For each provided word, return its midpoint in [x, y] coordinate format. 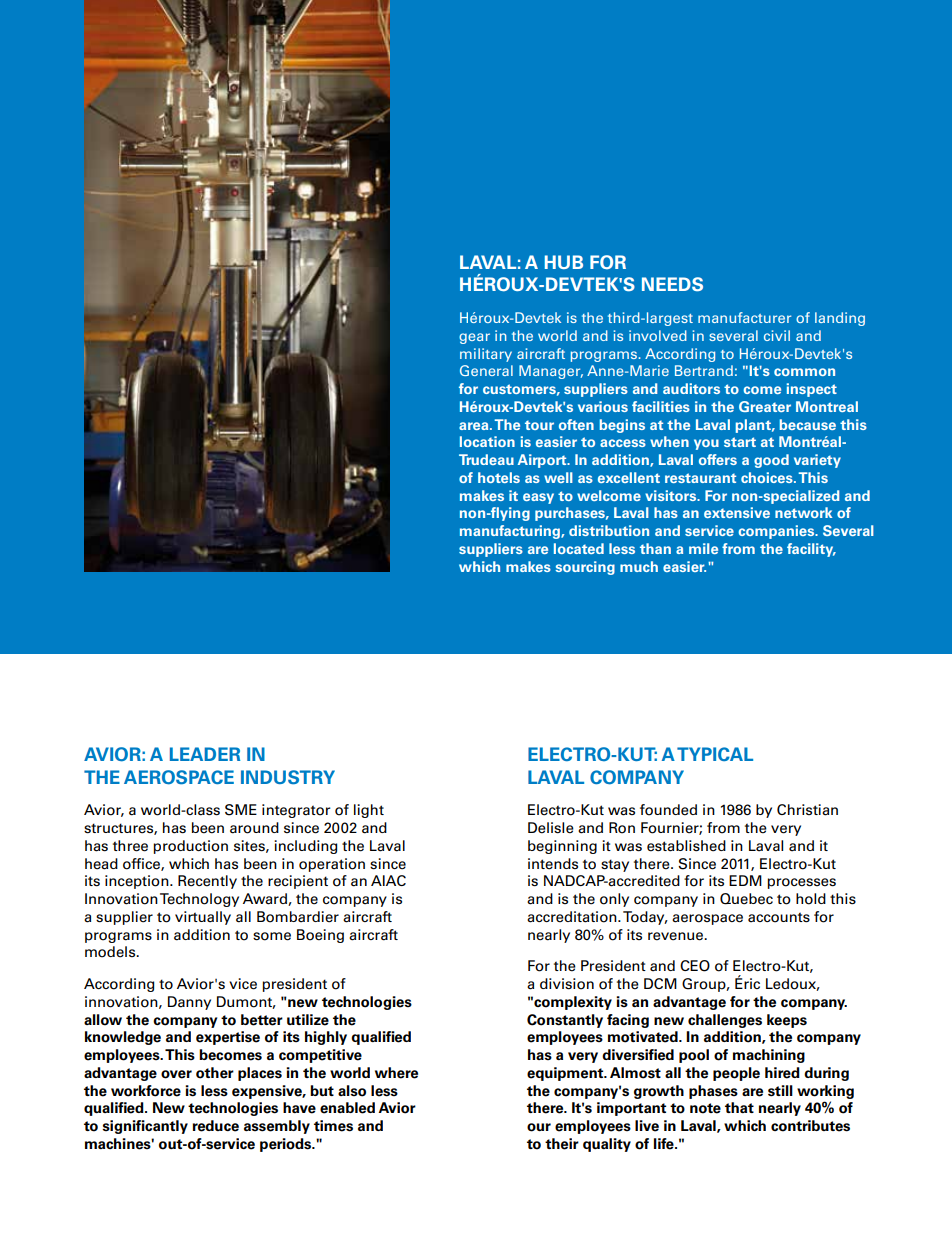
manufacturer [744, 317]
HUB [564, 262]
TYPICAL [715, 754]
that [739, 1107]
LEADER [205, 754]
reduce [215, 1126]
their [562, 1144]
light [369, 811]
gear [474, 338]
